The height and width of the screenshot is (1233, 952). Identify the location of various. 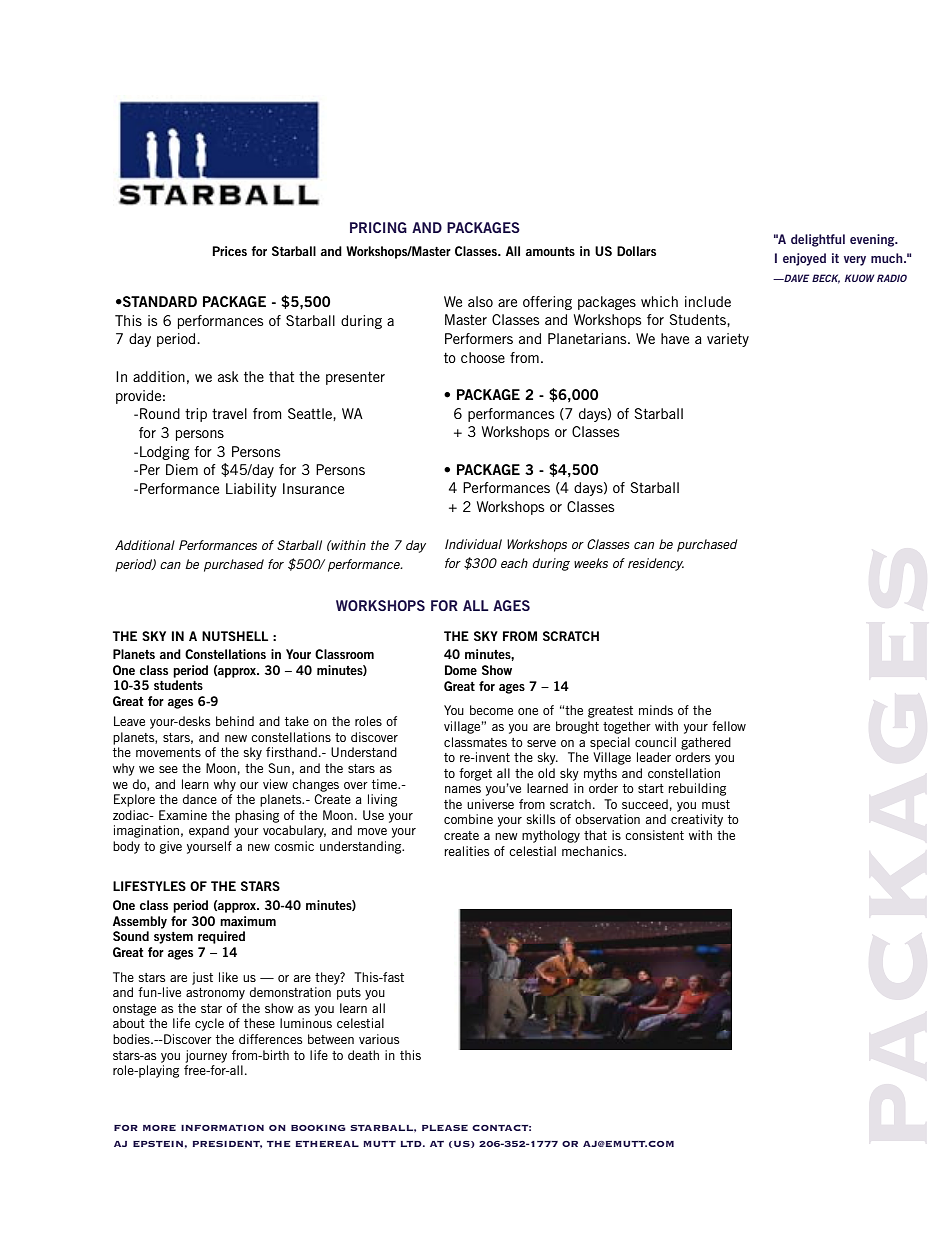
(379, 1039).
